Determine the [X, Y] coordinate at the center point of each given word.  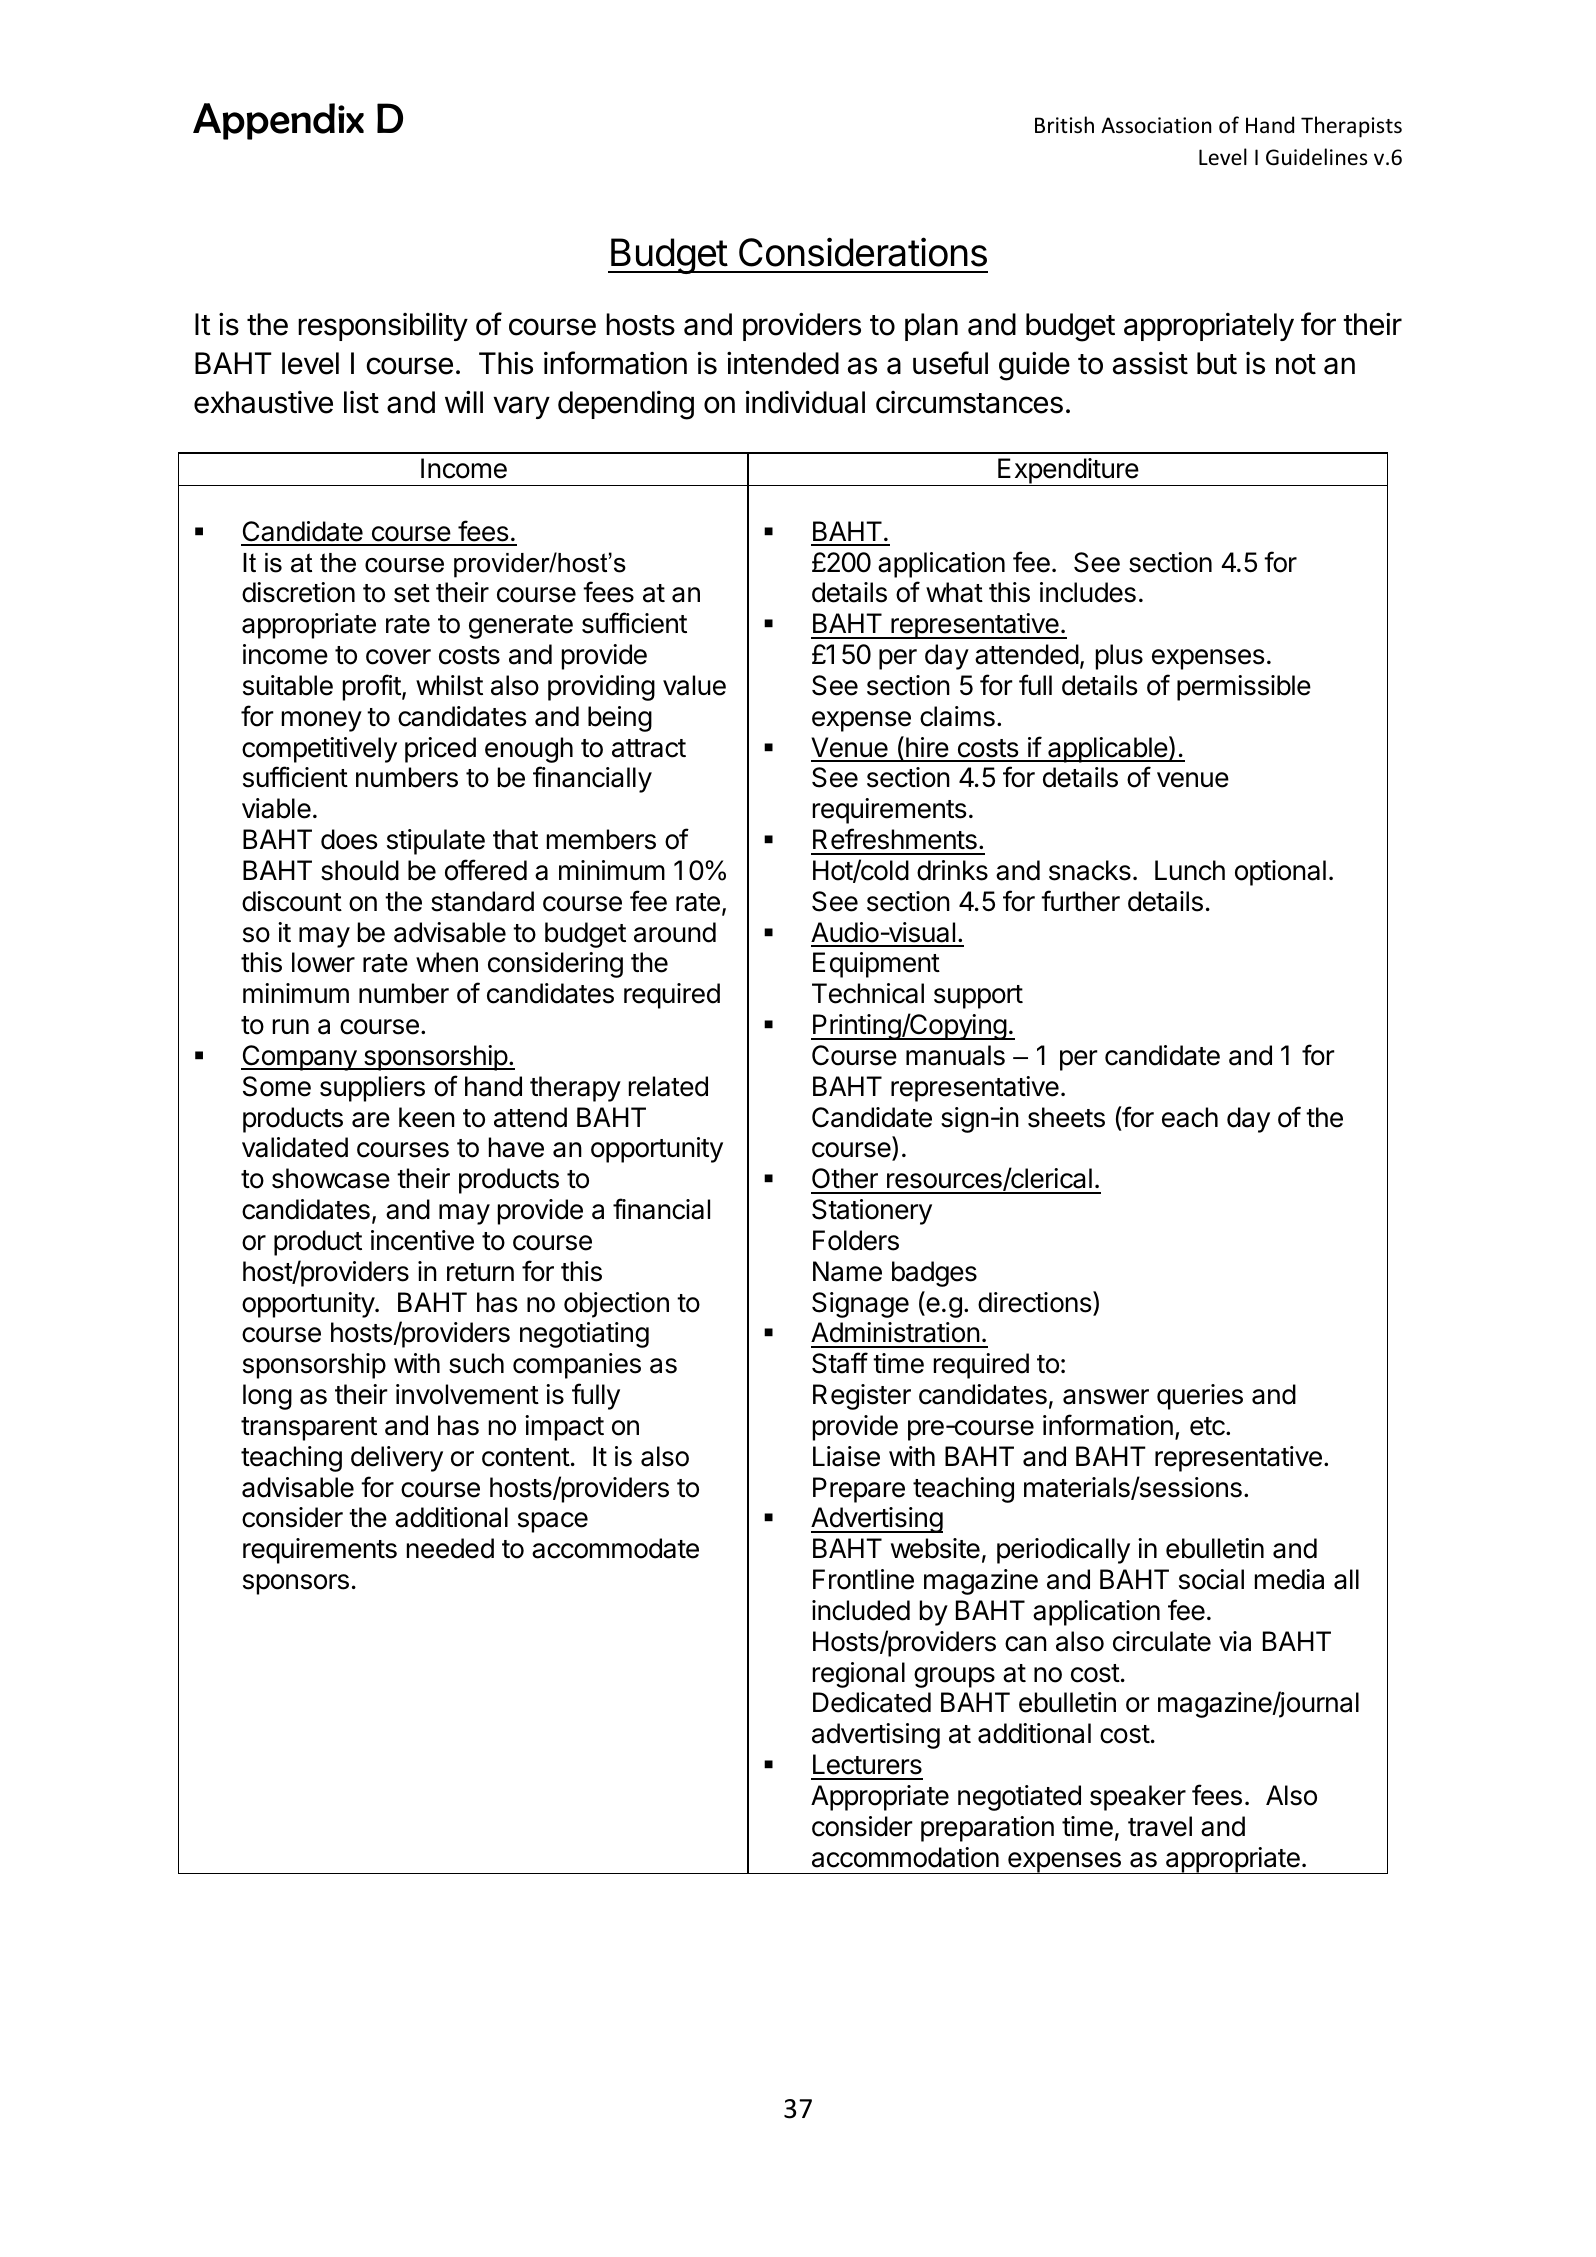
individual [805, 402]
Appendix [278, 121]
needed [450, 1548]
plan [931, 327]
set [412, 593]
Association [1156, 125]
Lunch [1190, 870]
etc [1208, 1426]
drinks [952, 870]
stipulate [436, 842]
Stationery [872, 1212]
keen [427, 1117]
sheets [1066, 1117]
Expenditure [1068, 472]
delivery [397, 1459]
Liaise [846, 1456]
